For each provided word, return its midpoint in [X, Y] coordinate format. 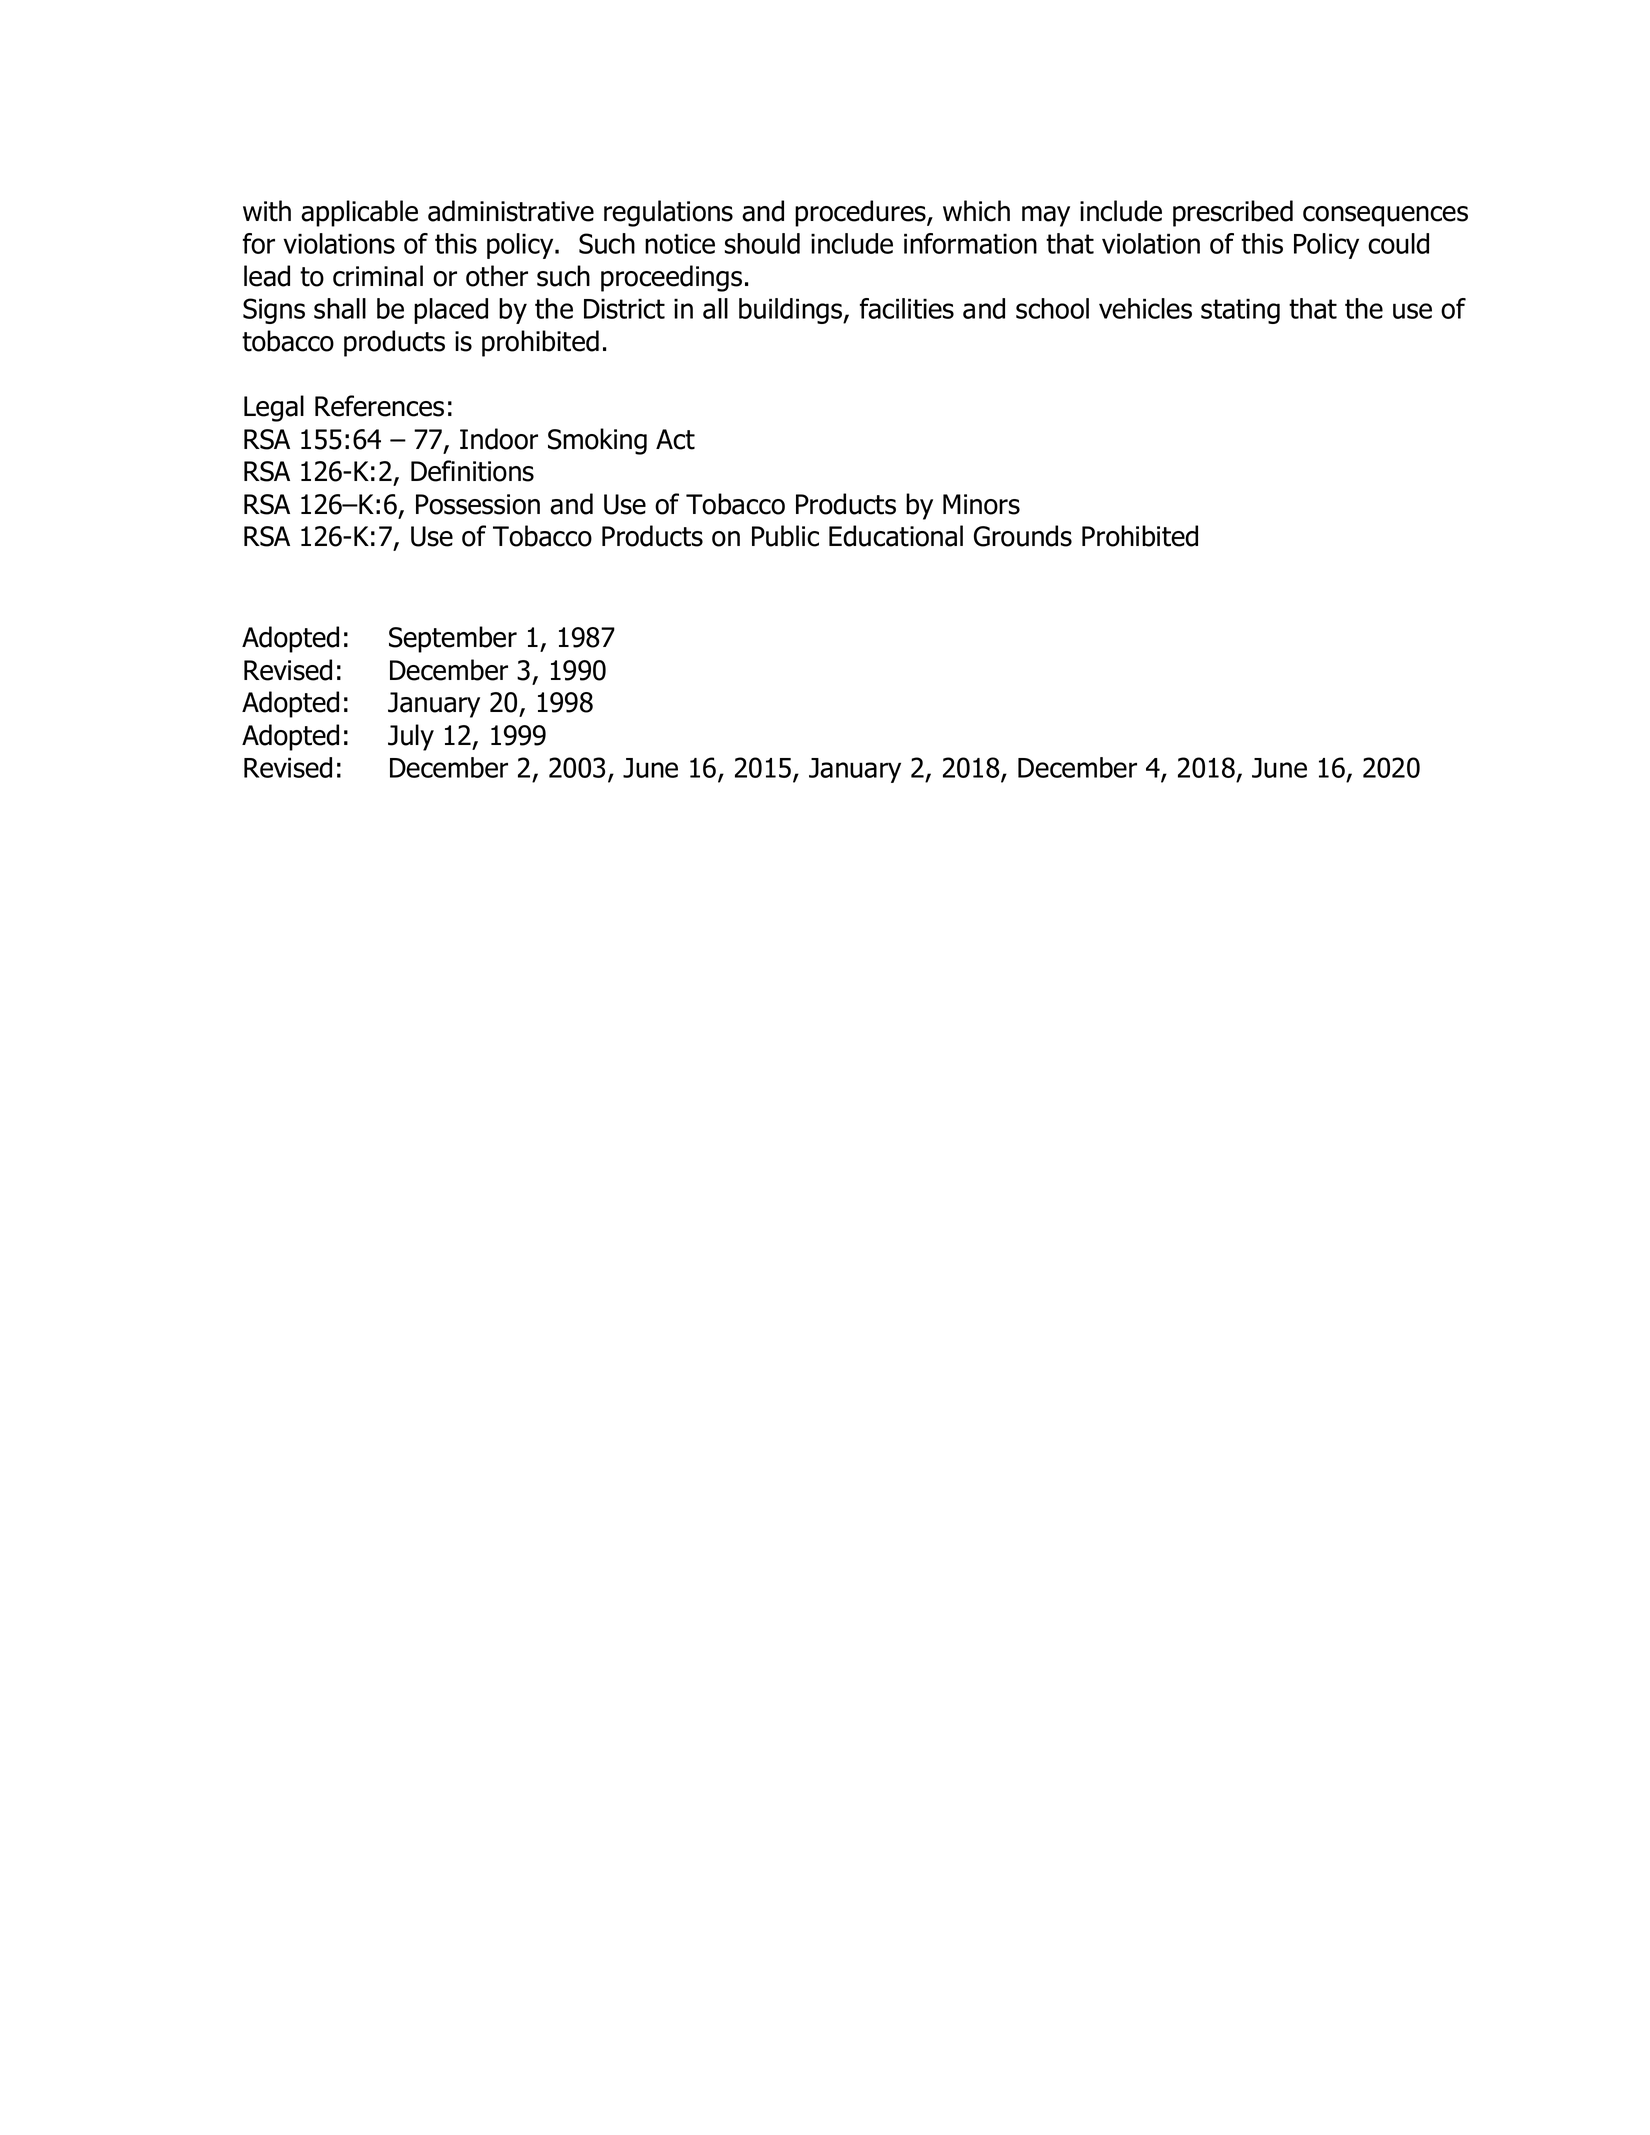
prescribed [1233, 213]
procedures [861, 213]
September [453, 639]
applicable [359, 213]
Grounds [1023, 536]
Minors [981, 504]
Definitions [472, 471]
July [411, 737]
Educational [896, 536]
